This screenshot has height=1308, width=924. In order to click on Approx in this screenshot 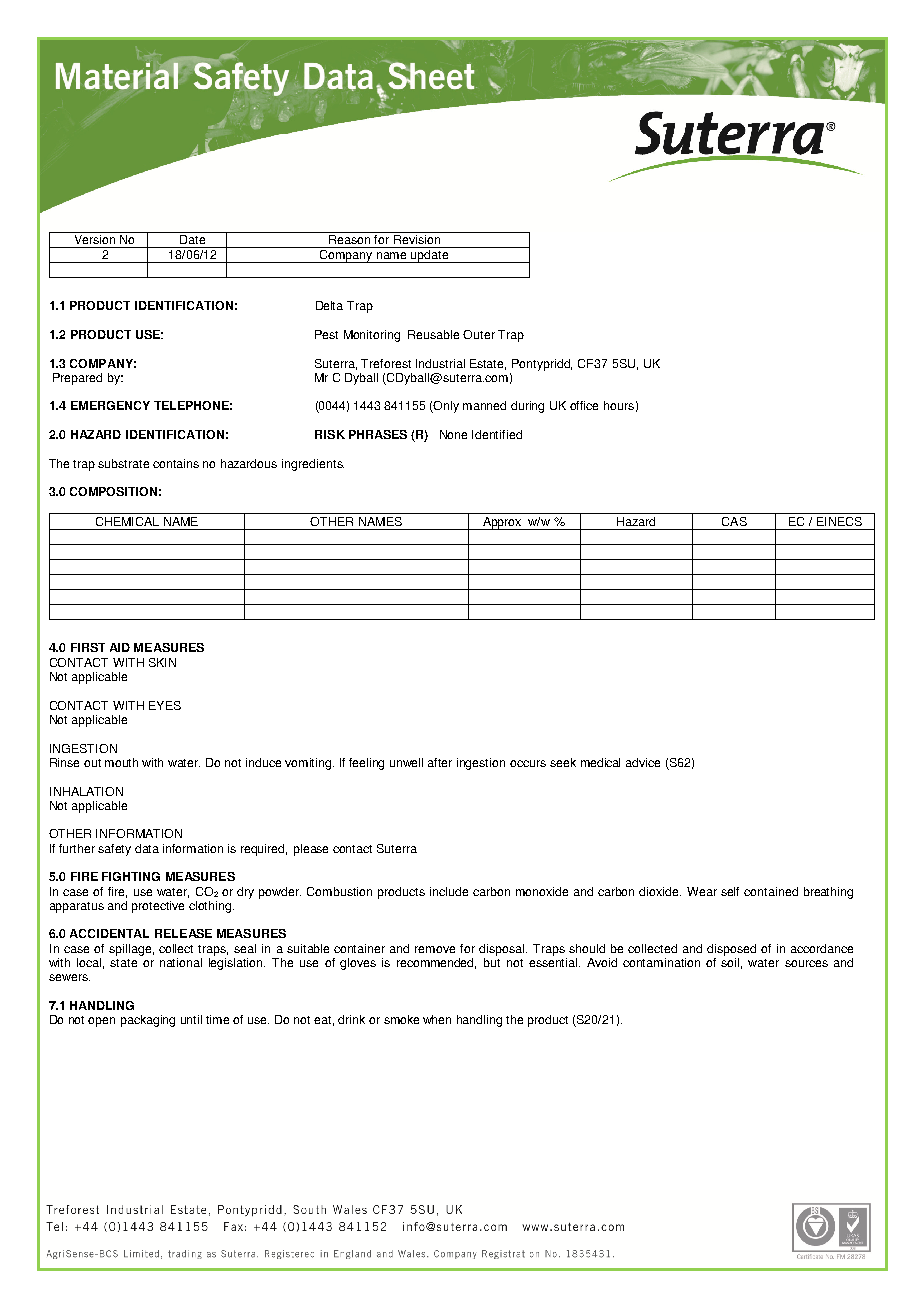, I will do `click(503, 523)`.
